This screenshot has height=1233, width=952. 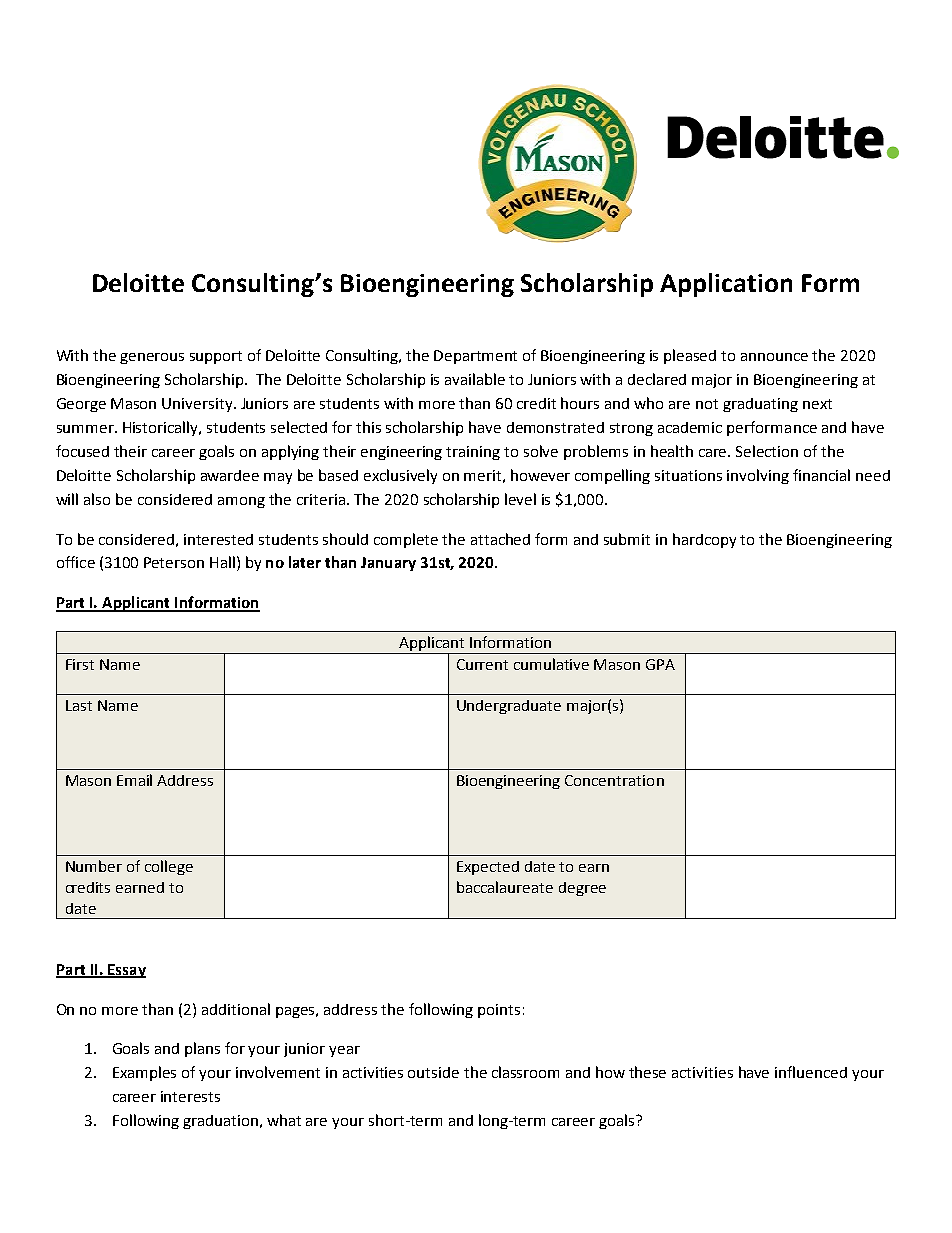 What do you see at coordinates (190, 1096) in the screenshot?
I see `interests` at bounding box center [190, 1096].
